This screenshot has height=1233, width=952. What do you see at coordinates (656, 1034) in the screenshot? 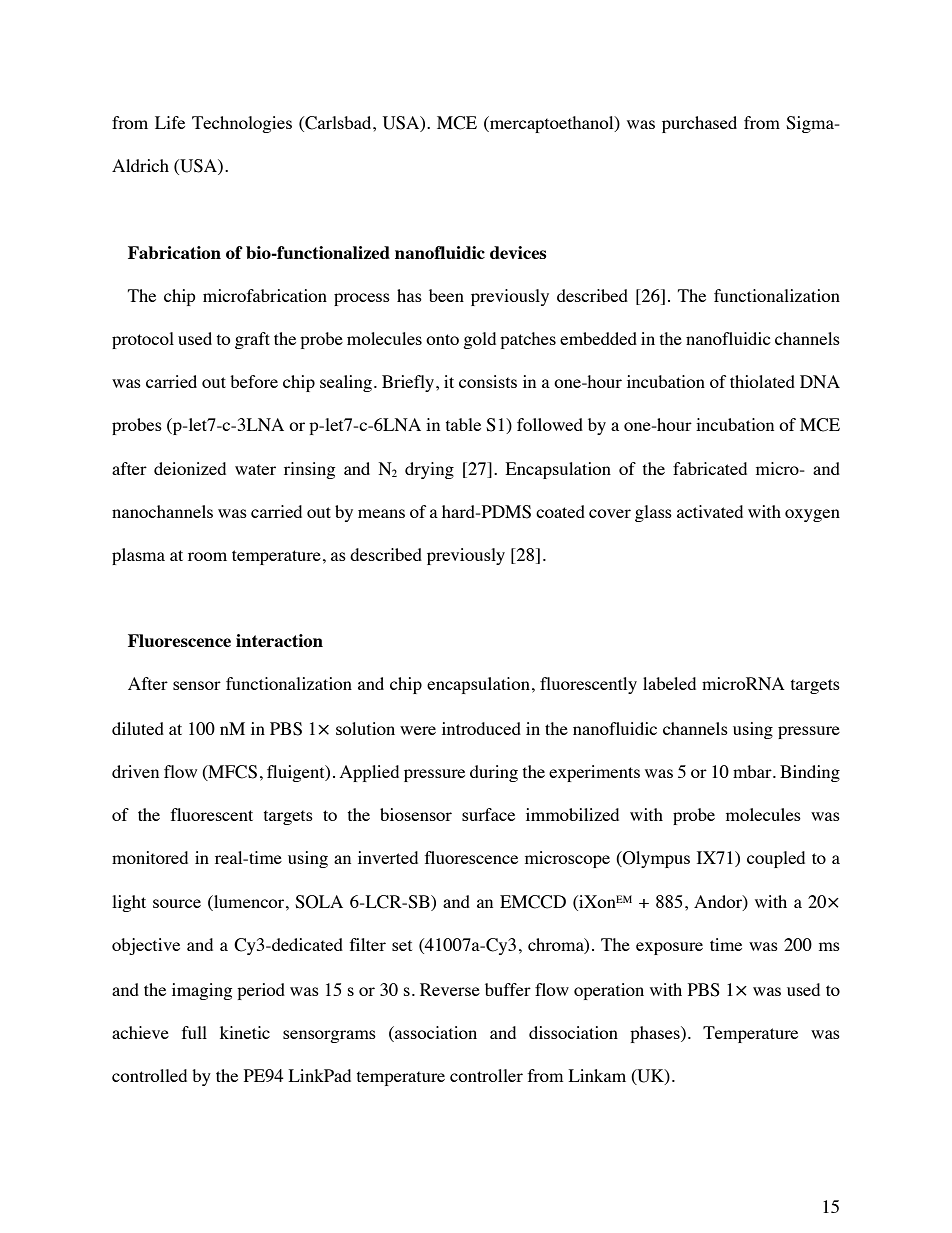
I see `phases` at bounding box center [656, 1034].
